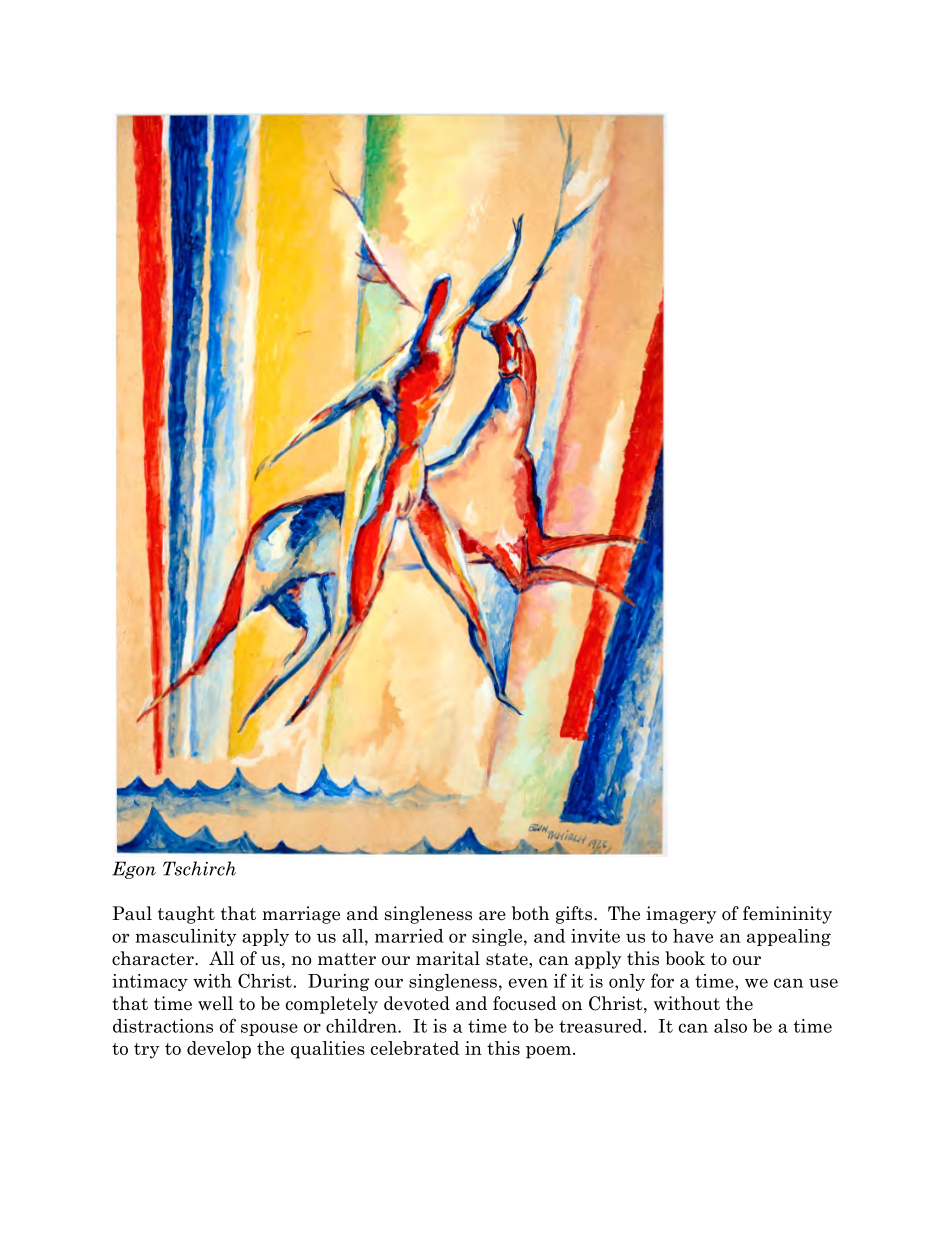 Image resolution: width=952 pixels, height=1233 pixels. What do you see at coordinates (662, 980) in the document?
I see `for` at bounding box center [662, 980].
